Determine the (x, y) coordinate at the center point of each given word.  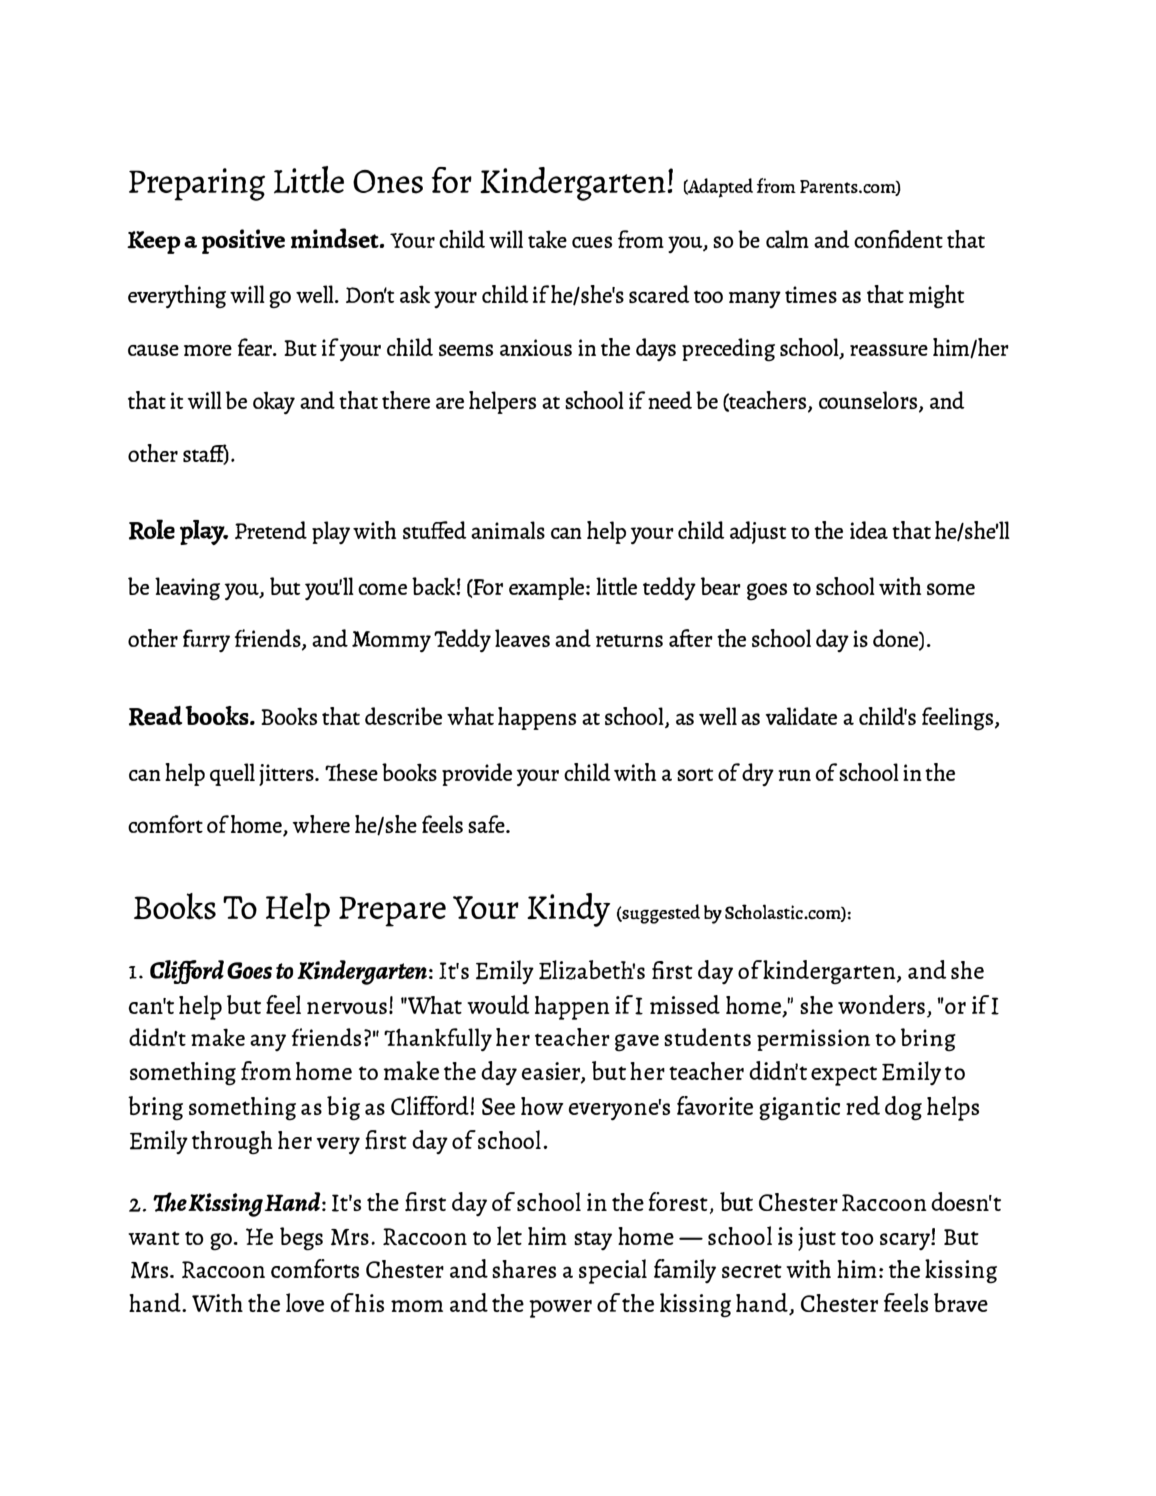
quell (232, 774)
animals (508, 530)
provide (477, 774)
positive (243, 241)
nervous (347, 1008)
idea (869, 530)
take (547, 239)
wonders (881, 1004)
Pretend (271, 530)
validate (801, 716)
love (305, 1302)
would (498, 1004)
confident (898, 239)
